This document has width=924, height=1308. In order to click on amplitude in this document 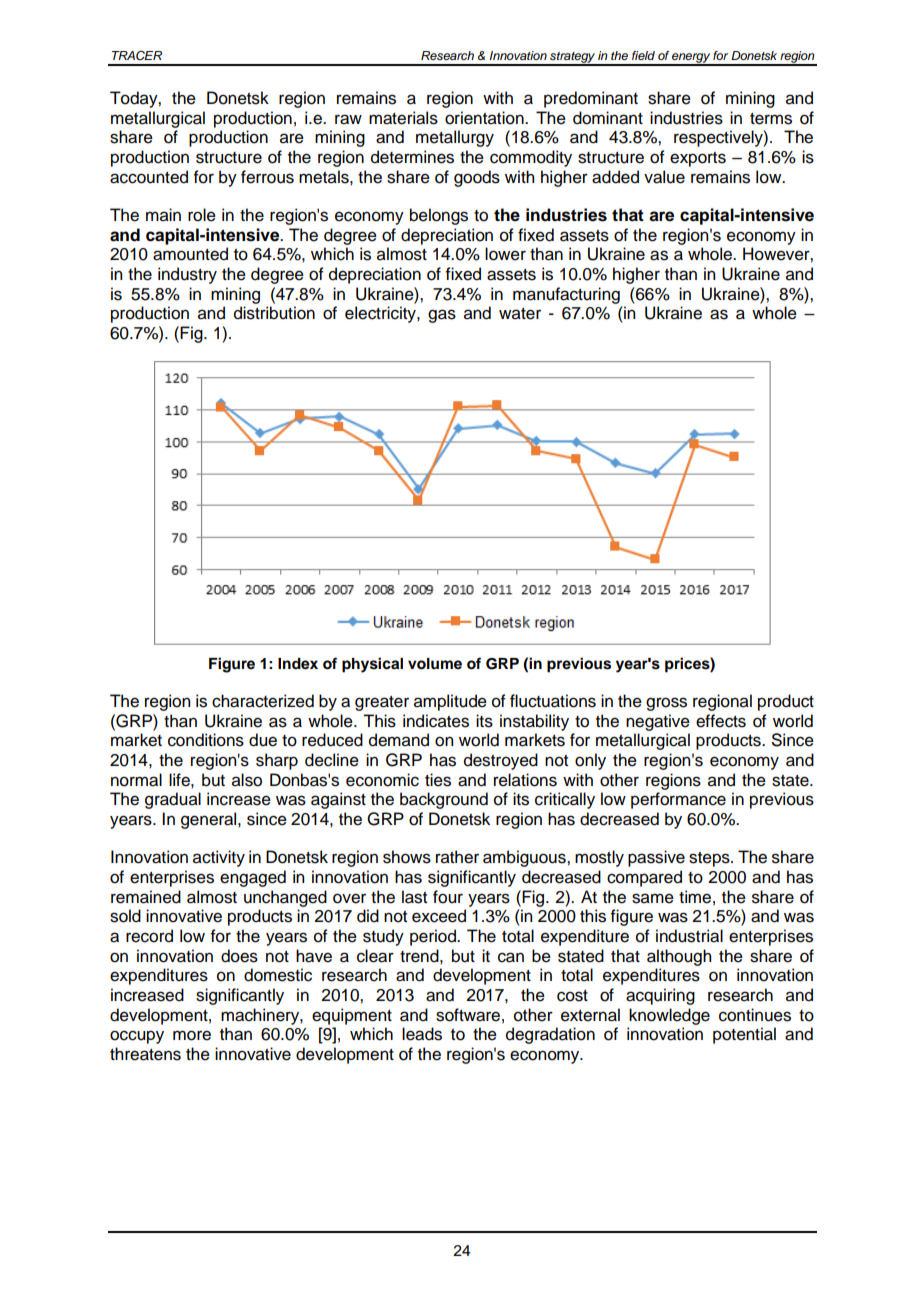, I will do `click(450, 702)`.
